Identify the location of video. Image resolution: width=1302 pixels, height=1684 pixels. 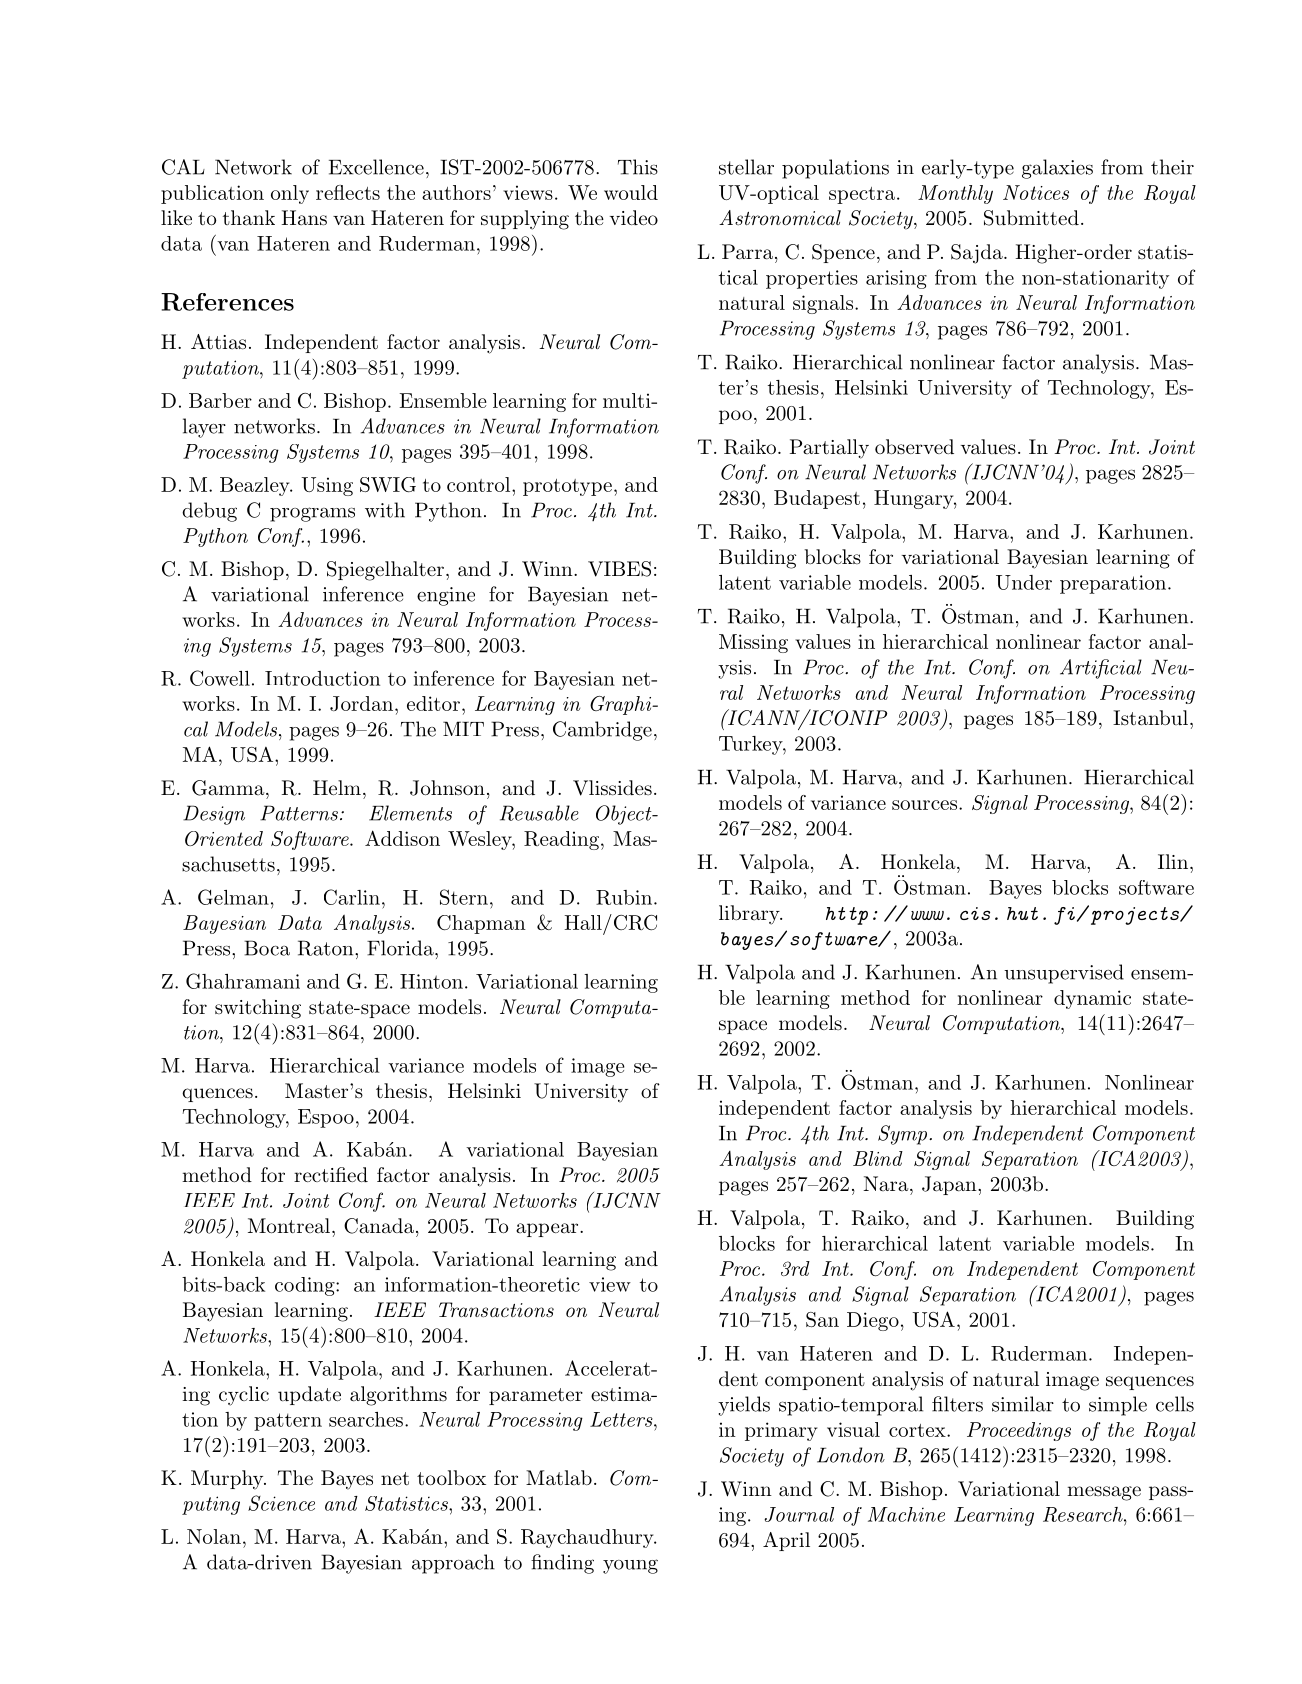
(634, 217).
